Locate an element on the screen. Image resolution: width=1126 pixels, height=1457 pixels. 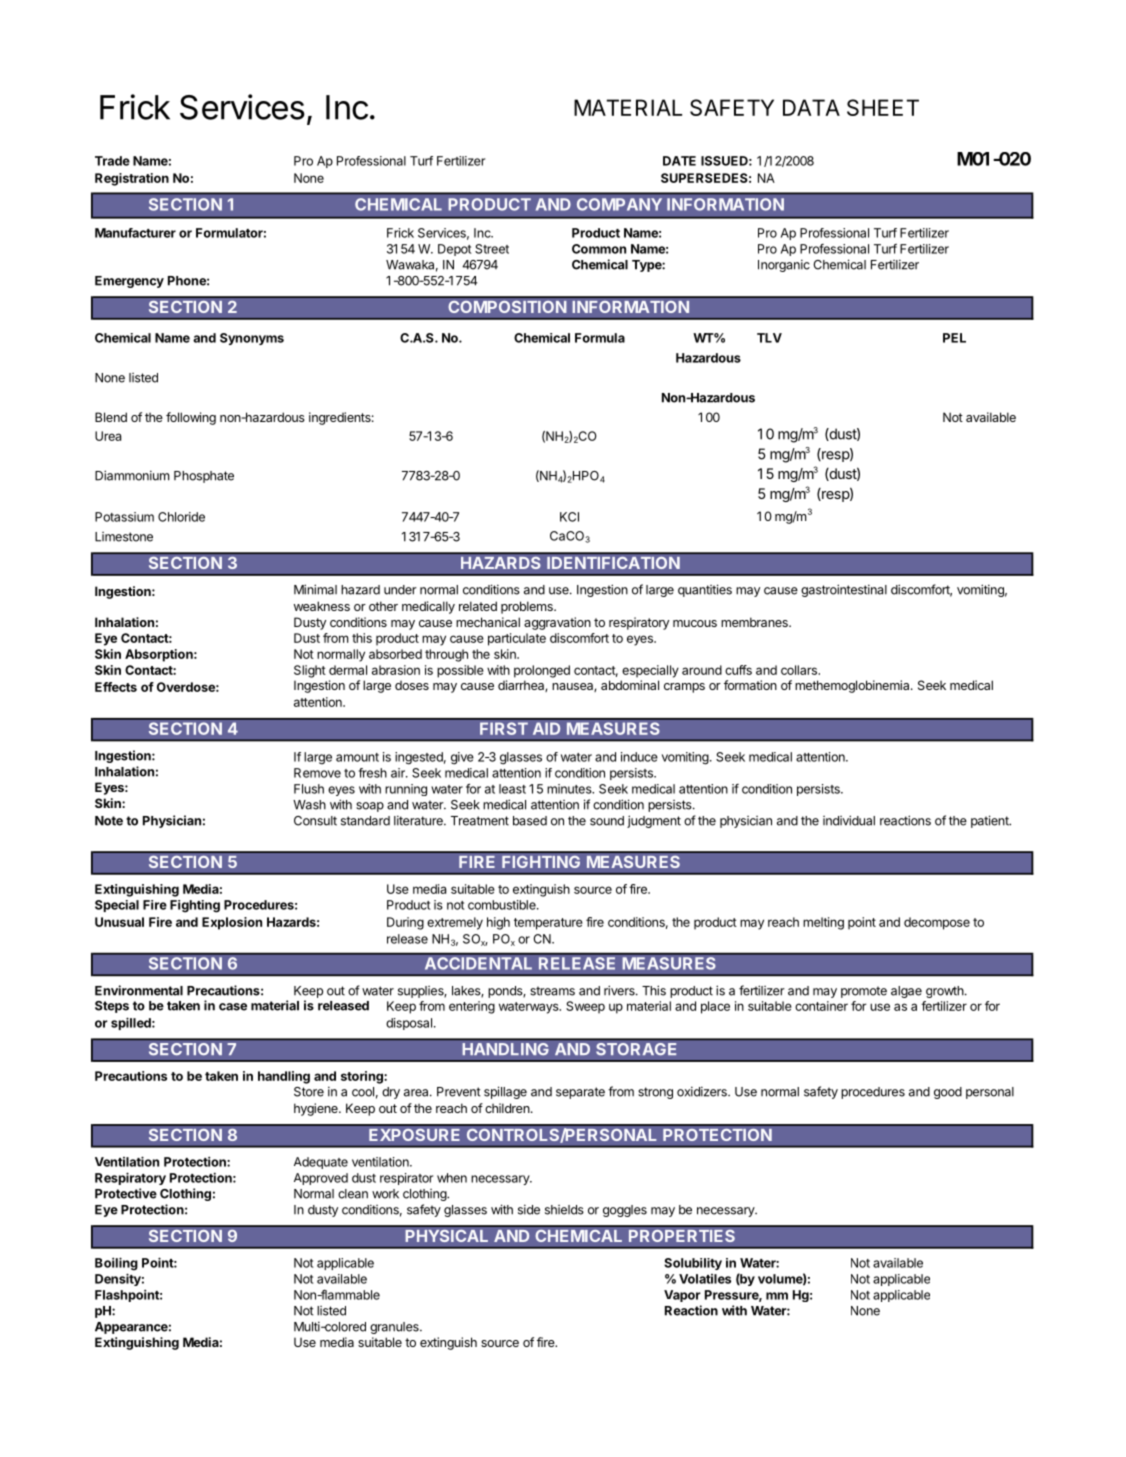
Boiling is located at coordinates (116, 1264).
